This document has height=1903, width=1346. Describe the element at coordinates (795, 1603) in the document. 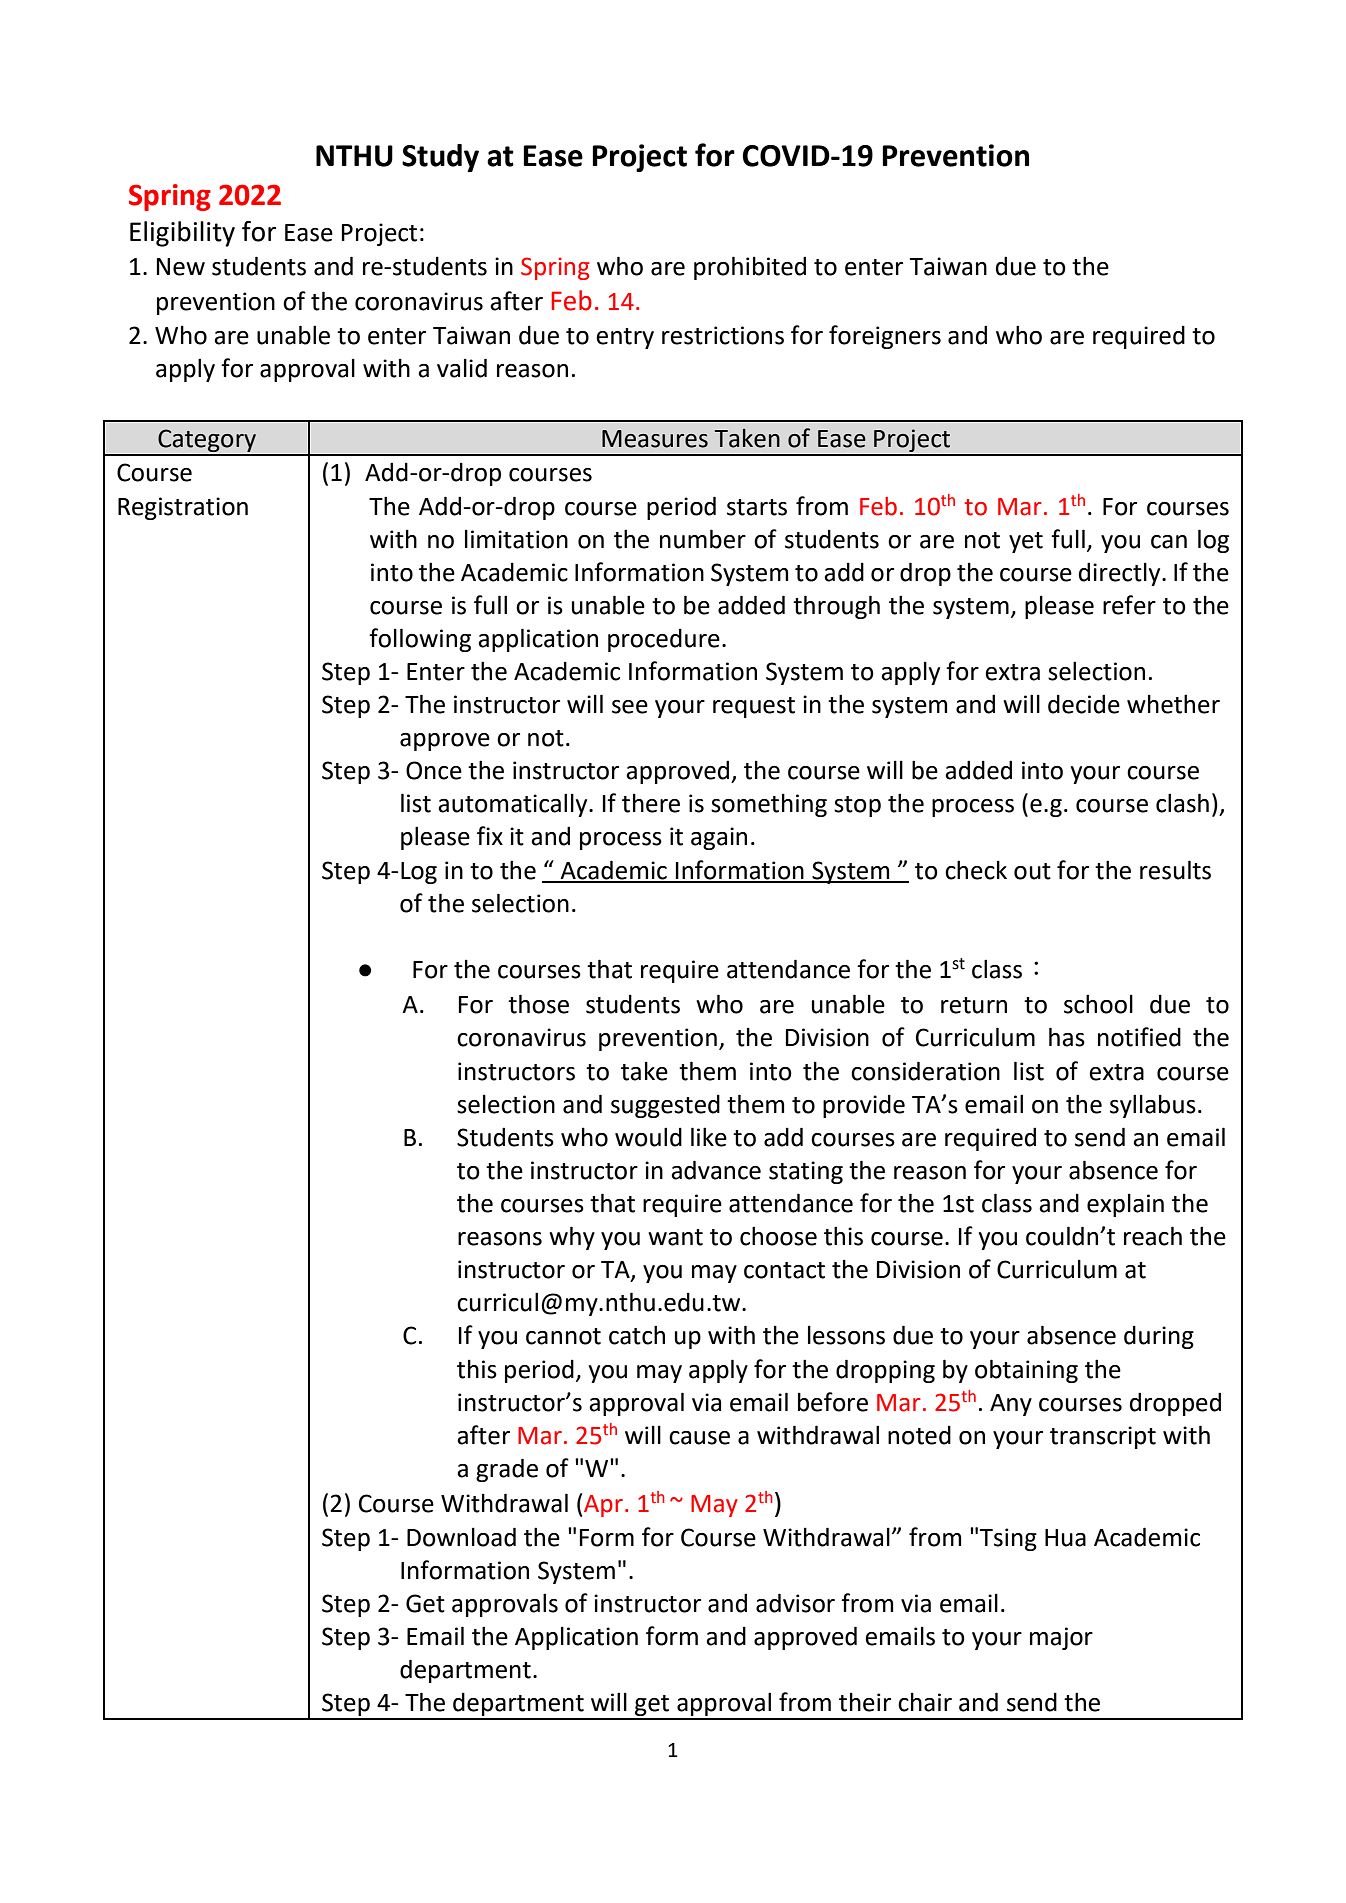

I see `advisor` at that location.
